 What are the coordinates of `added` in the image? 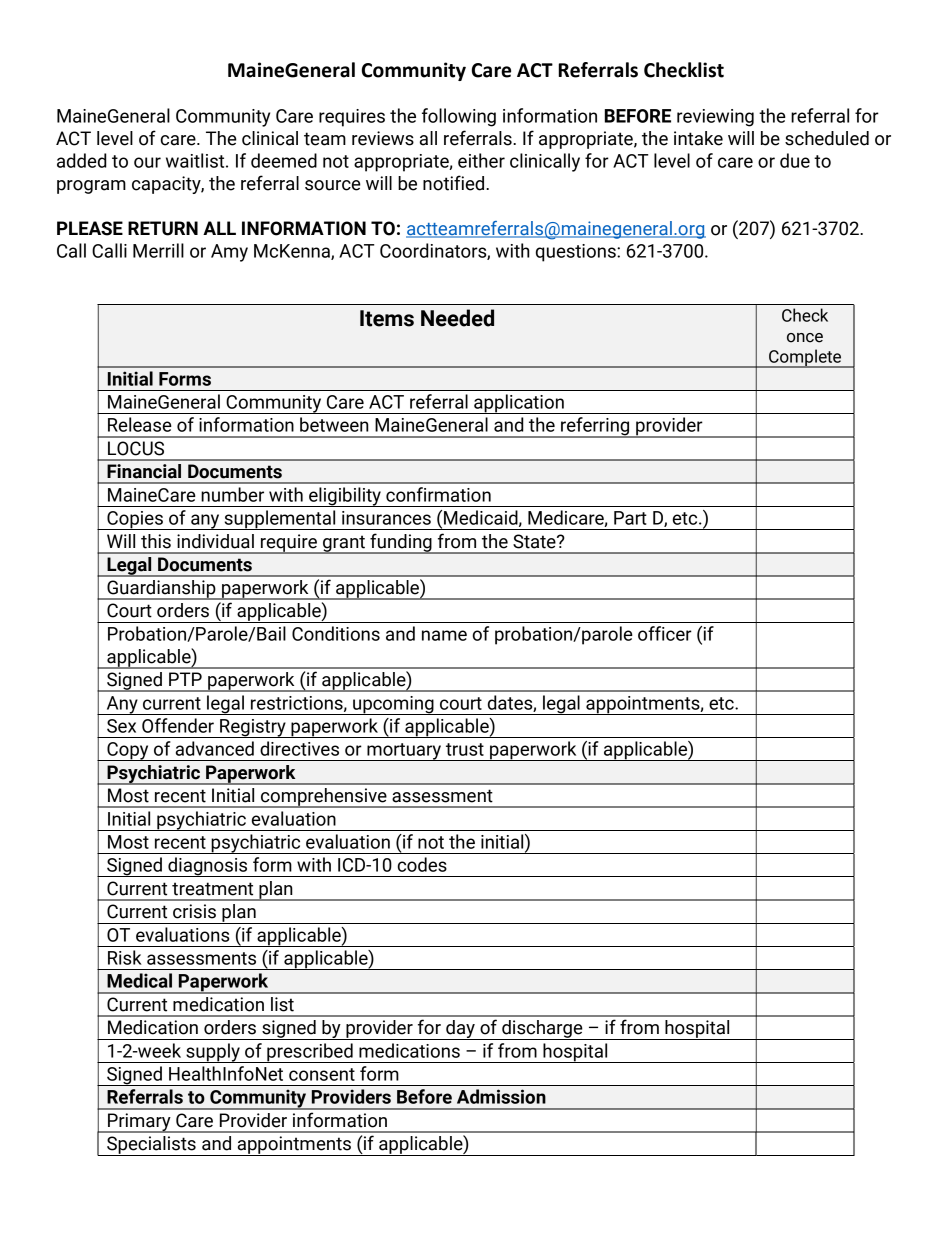 It's located at (82, 160).
